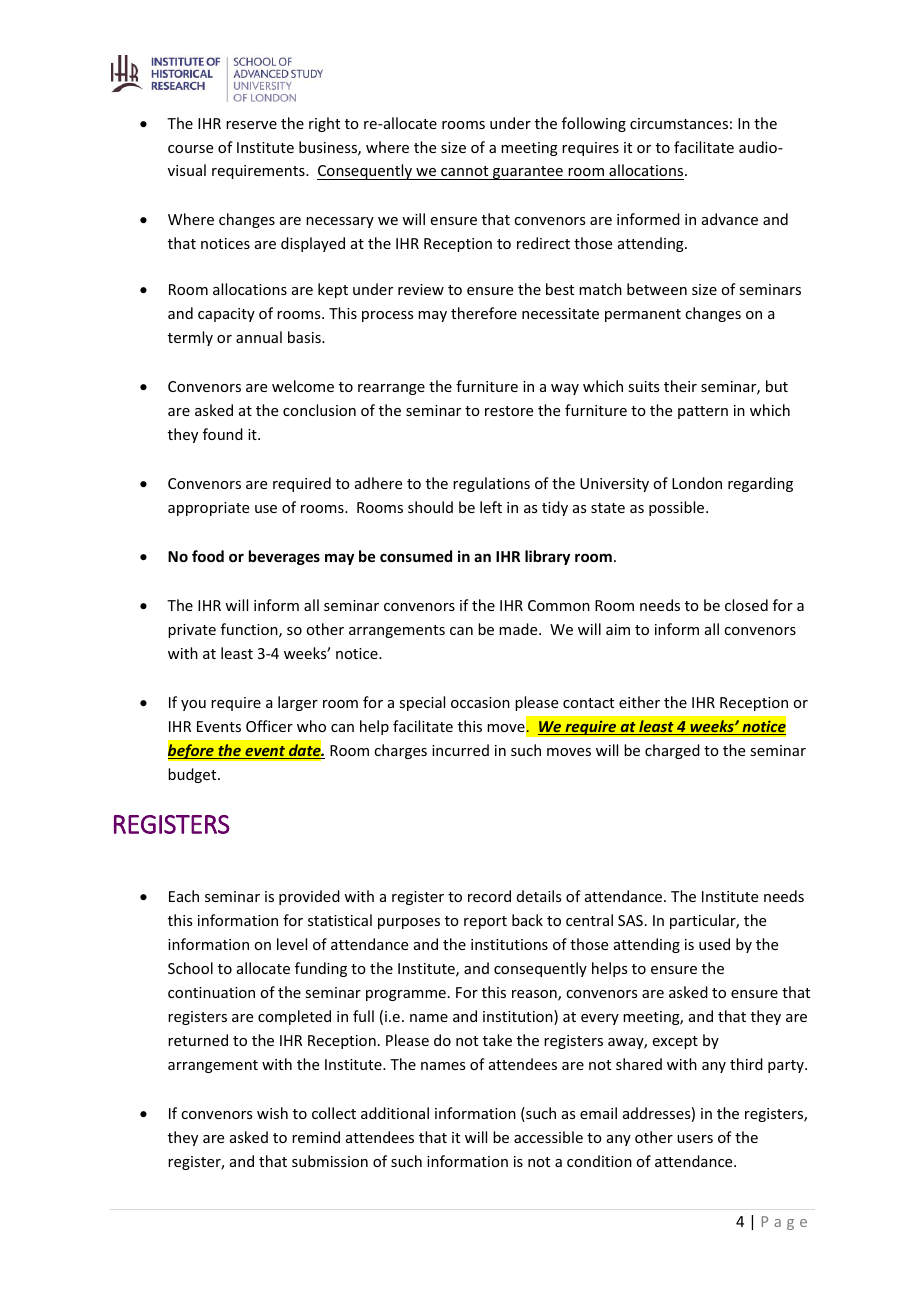 The image size is (924, 1308). Describe the element at coordinates (193, 775) in the image. I see `budget` at that location.
